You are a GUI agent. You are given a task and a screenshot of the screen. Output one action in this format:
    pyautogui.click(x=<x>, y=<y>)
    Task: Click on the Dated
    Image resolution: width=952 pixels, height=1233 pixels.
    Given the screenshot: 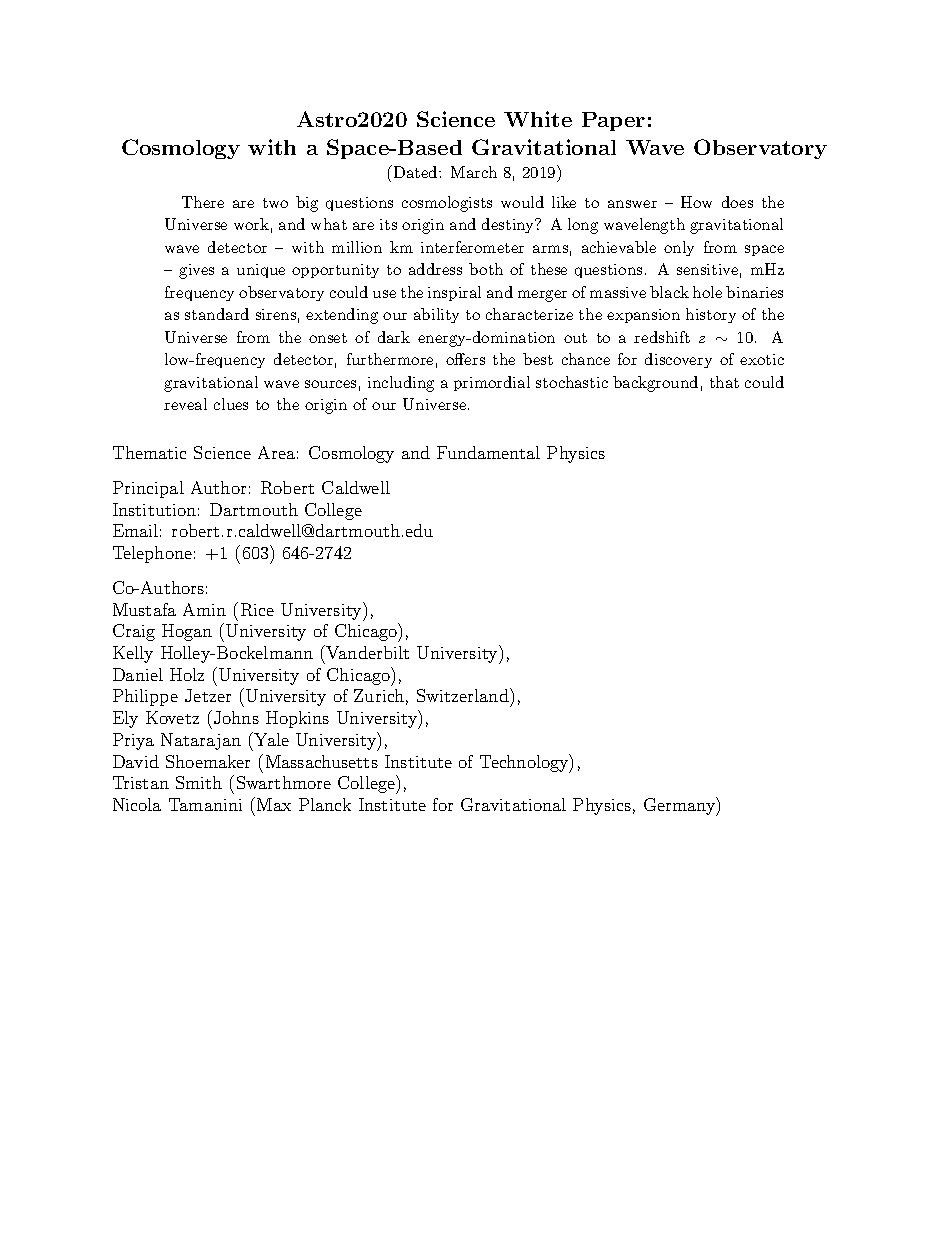 What is the action you would take?
    pyautogui.click(x=415, y=171)
